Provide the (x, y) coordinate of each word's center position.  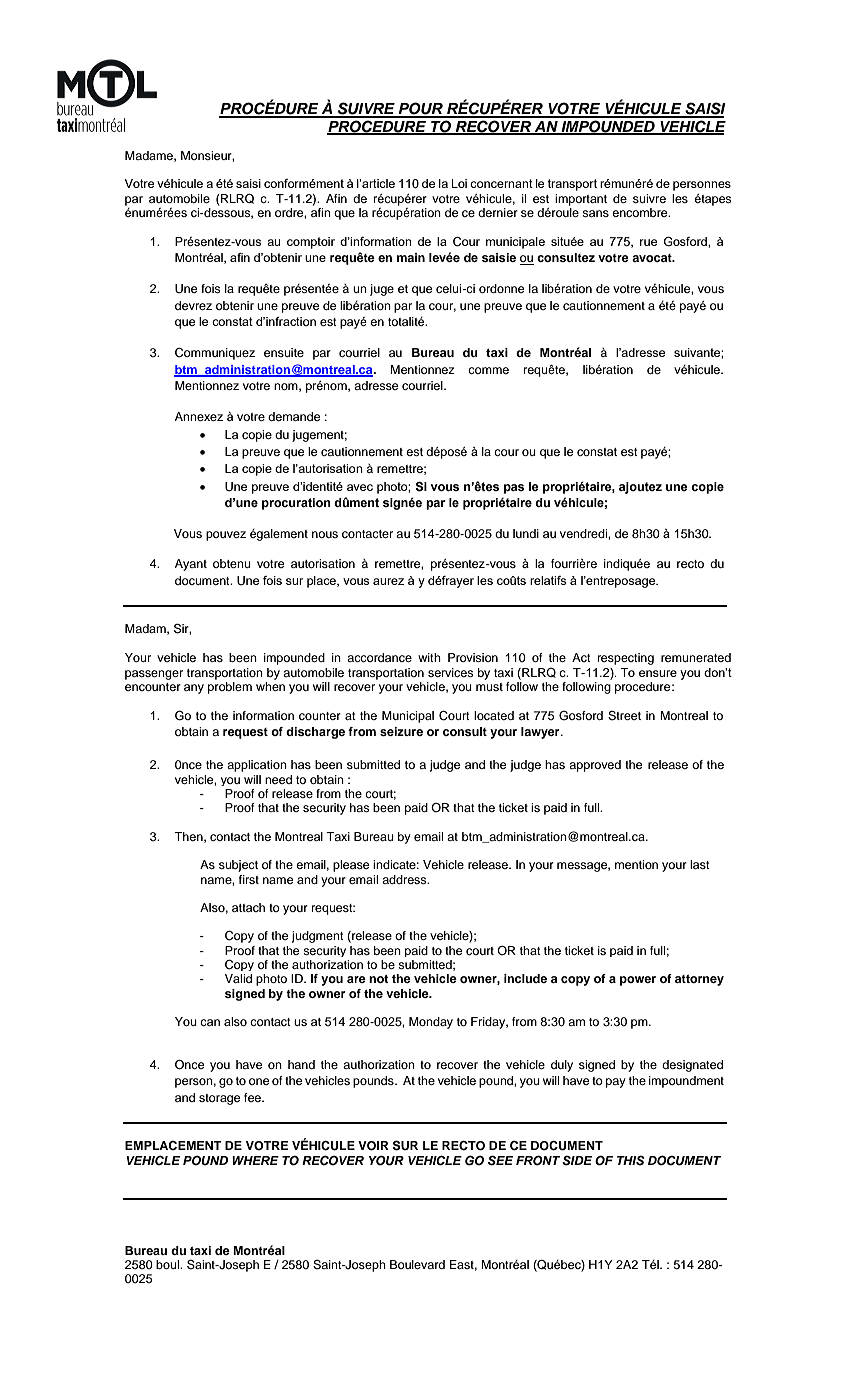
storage (219, 1099)
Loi (459, 183)
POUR (420, 109)
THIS (631, 1160)
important (581, 200)
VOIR (373, 1146)
